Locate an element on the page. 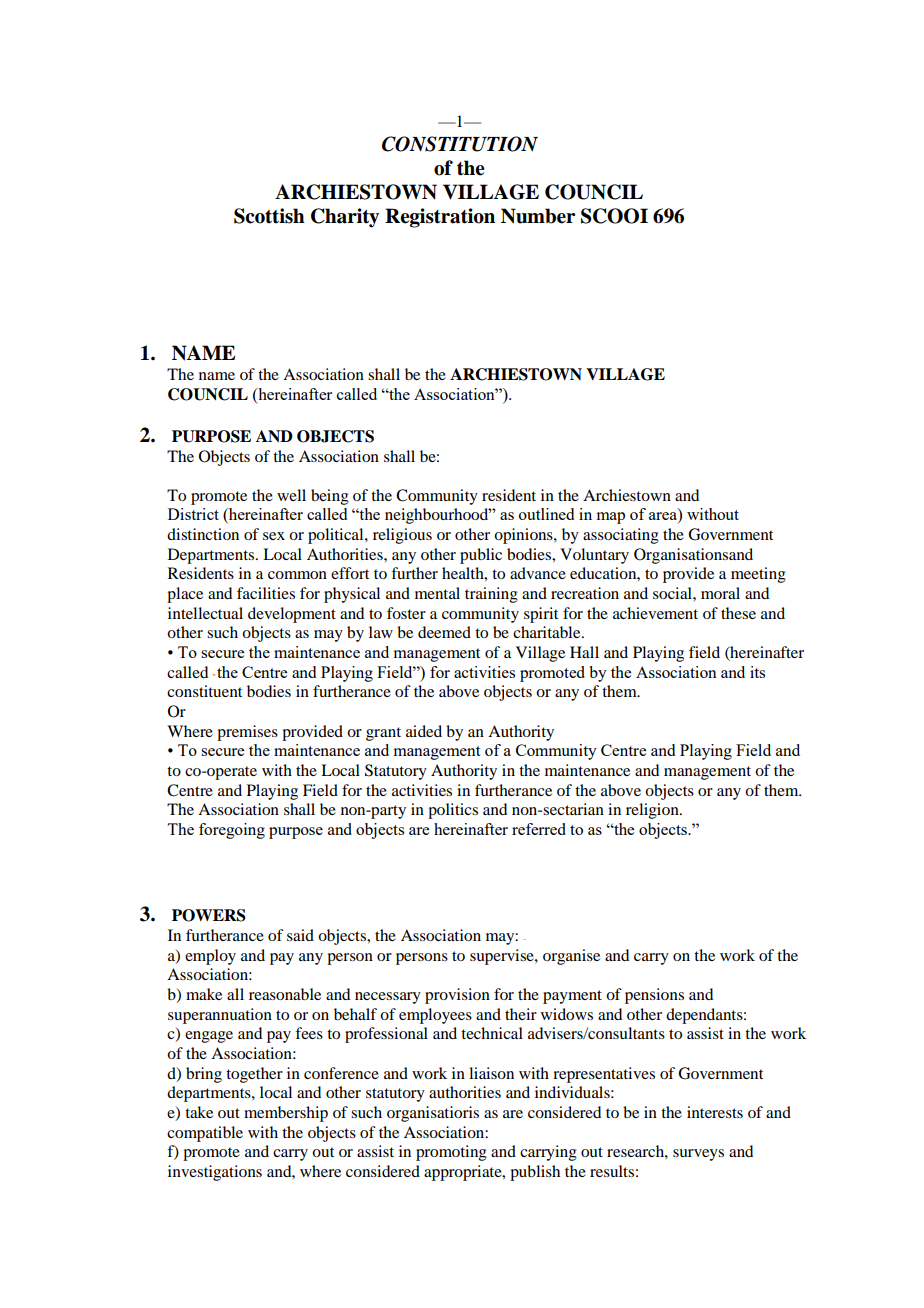  promoting is located at coordinates (451, 1153).
